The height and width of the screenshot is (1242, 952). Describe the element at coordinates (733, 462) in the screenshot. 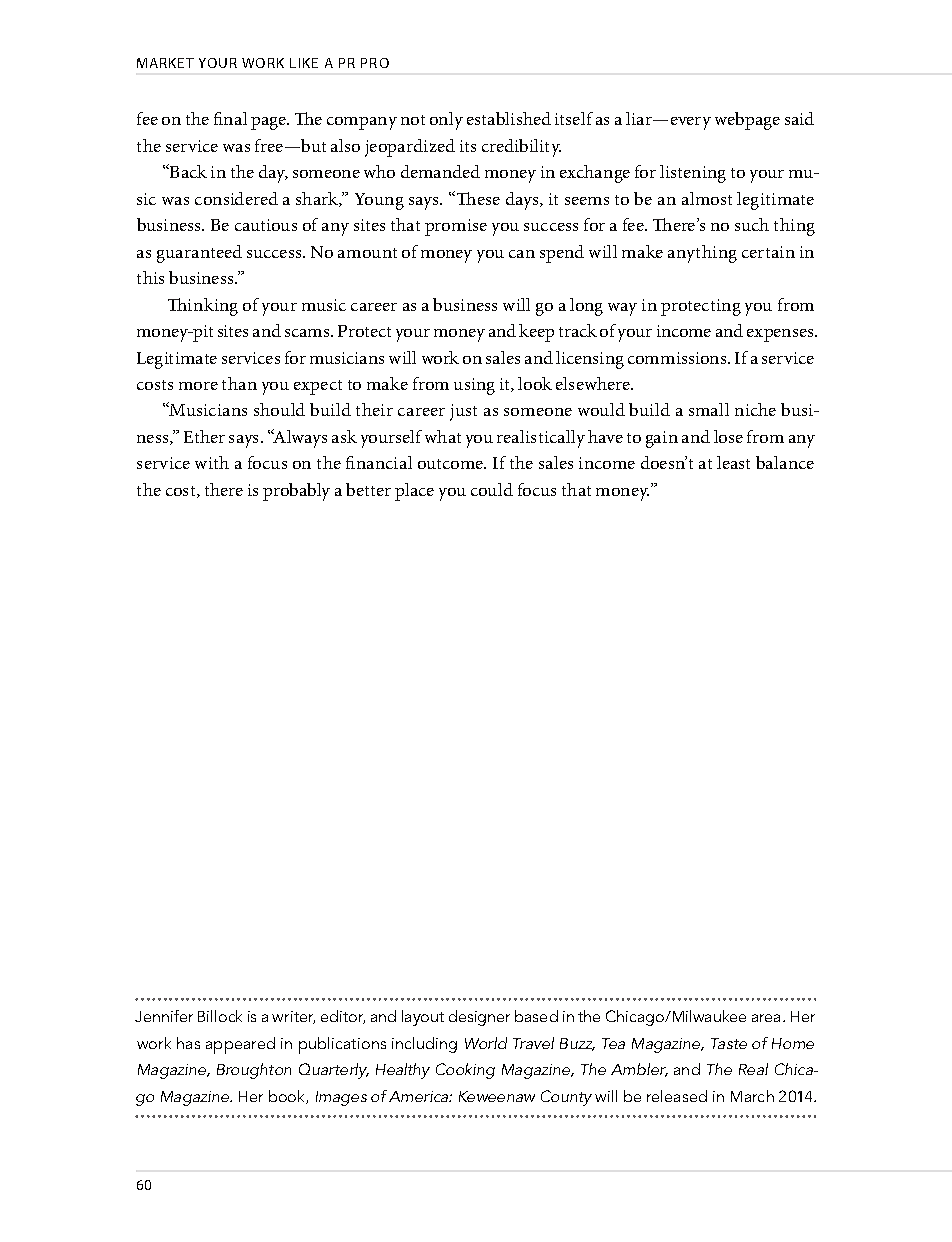

I see `least` at that location.
